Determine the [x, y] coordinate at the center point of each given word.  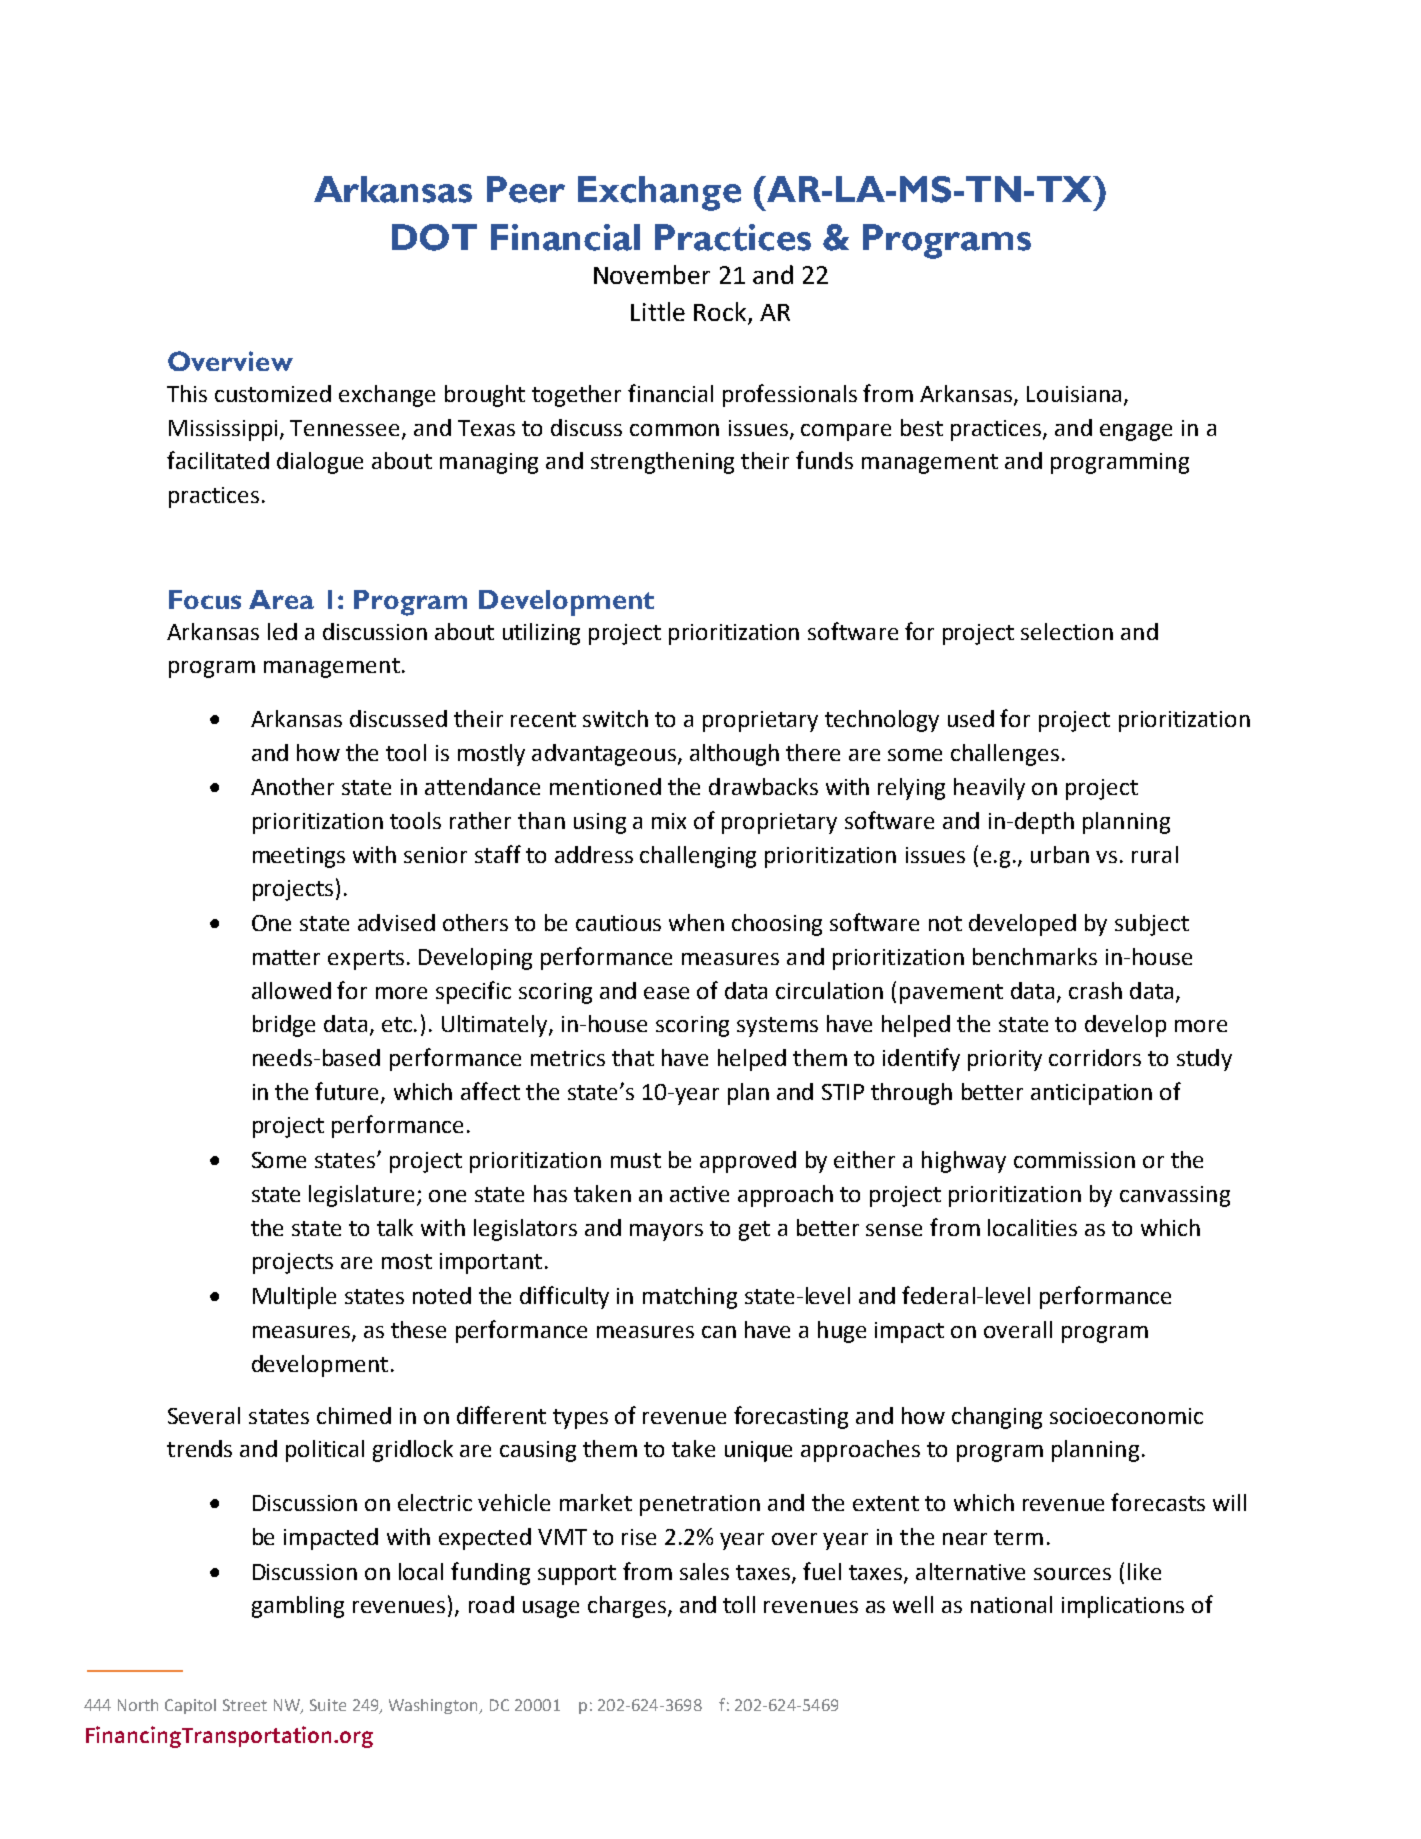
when [696, 922]
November [652, 274]
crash [1095, 990]
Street [245, 1705]
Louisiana [1074, 394]
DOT [434, 237]
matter [286, 957]
